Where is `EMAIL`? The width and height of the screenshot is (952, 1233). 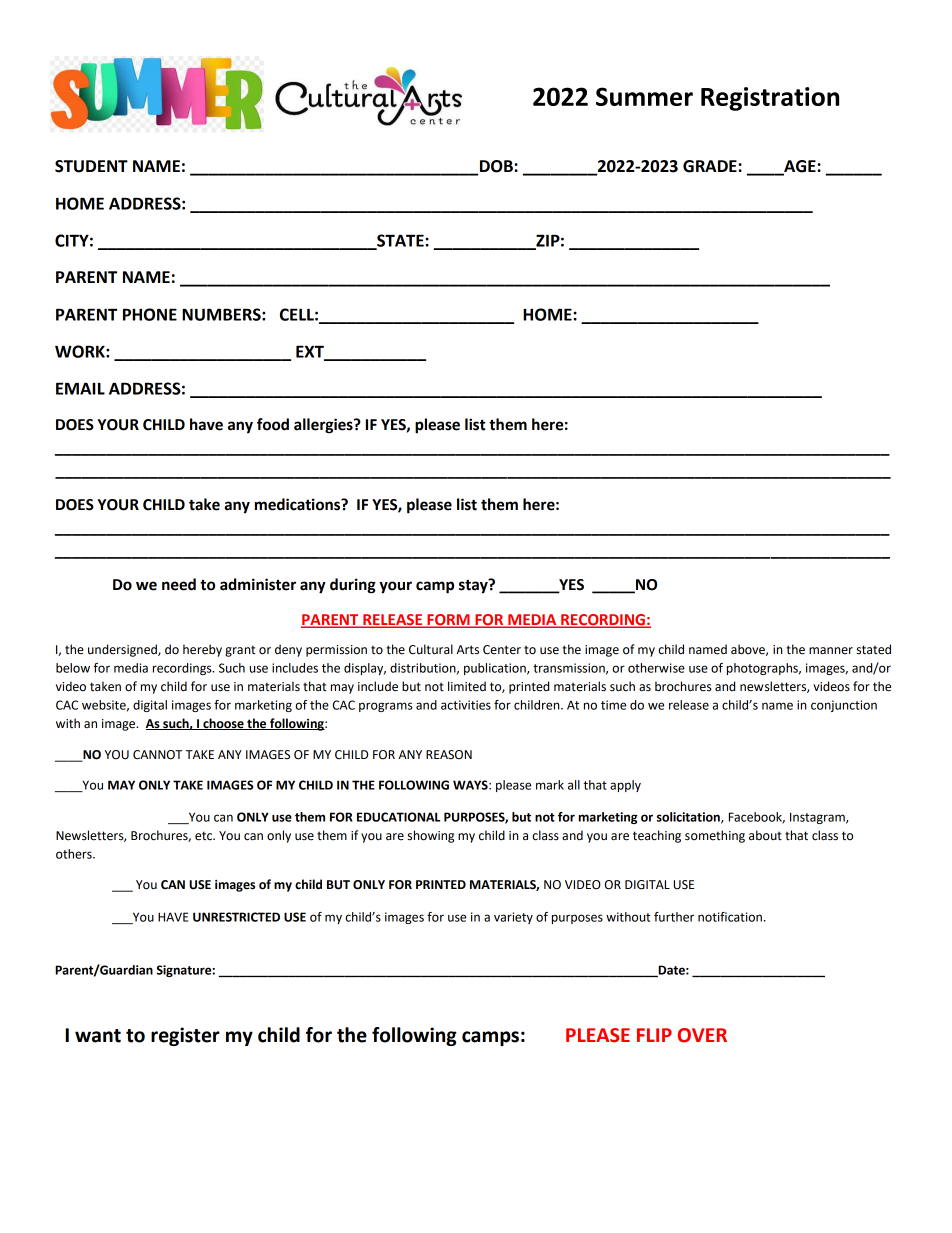
EMAIL is located at coordinates (80, 388).
